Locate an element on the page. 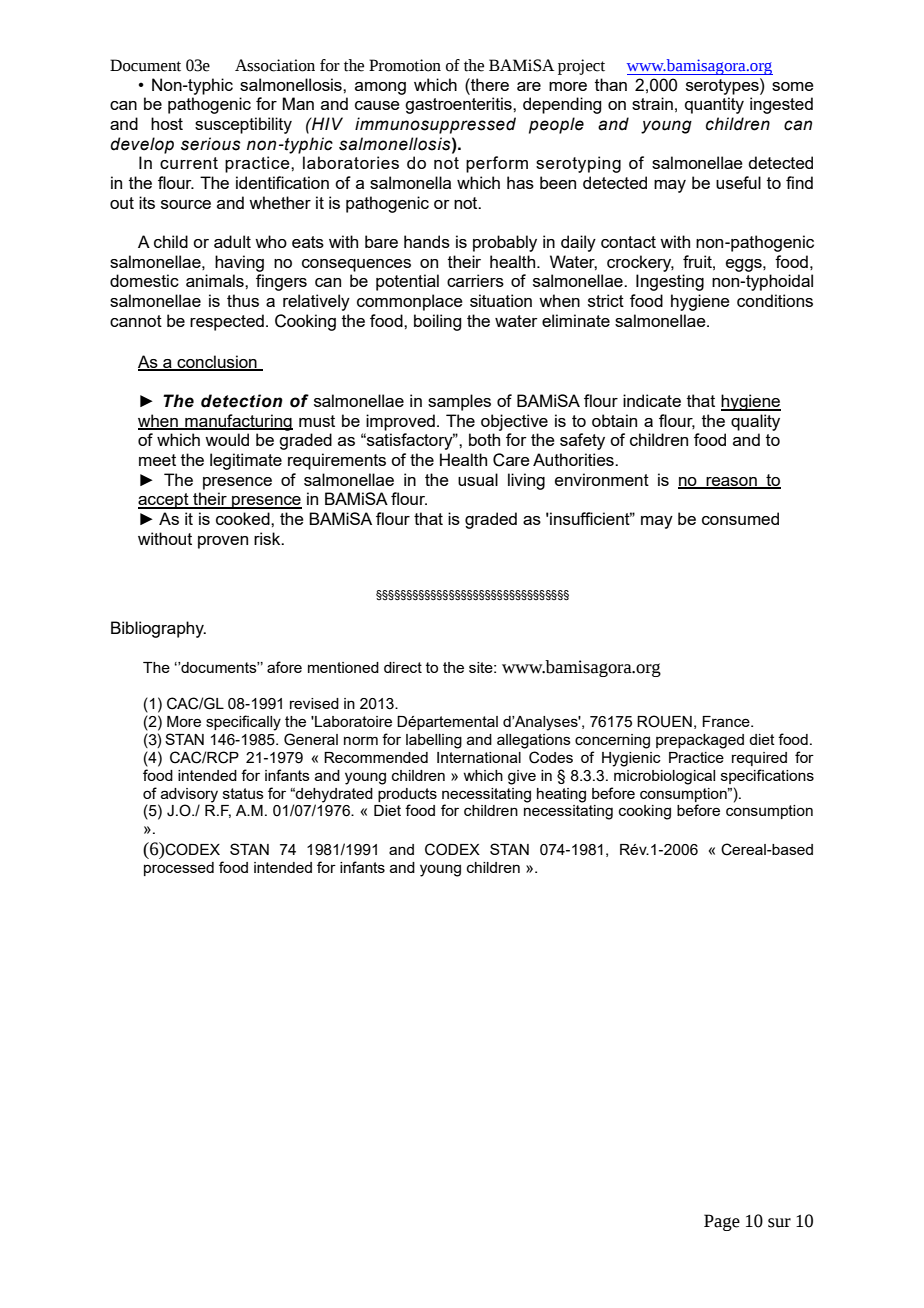 The image size is (924, 1308). gastroenteritis is located at coordinates (459, 105).
